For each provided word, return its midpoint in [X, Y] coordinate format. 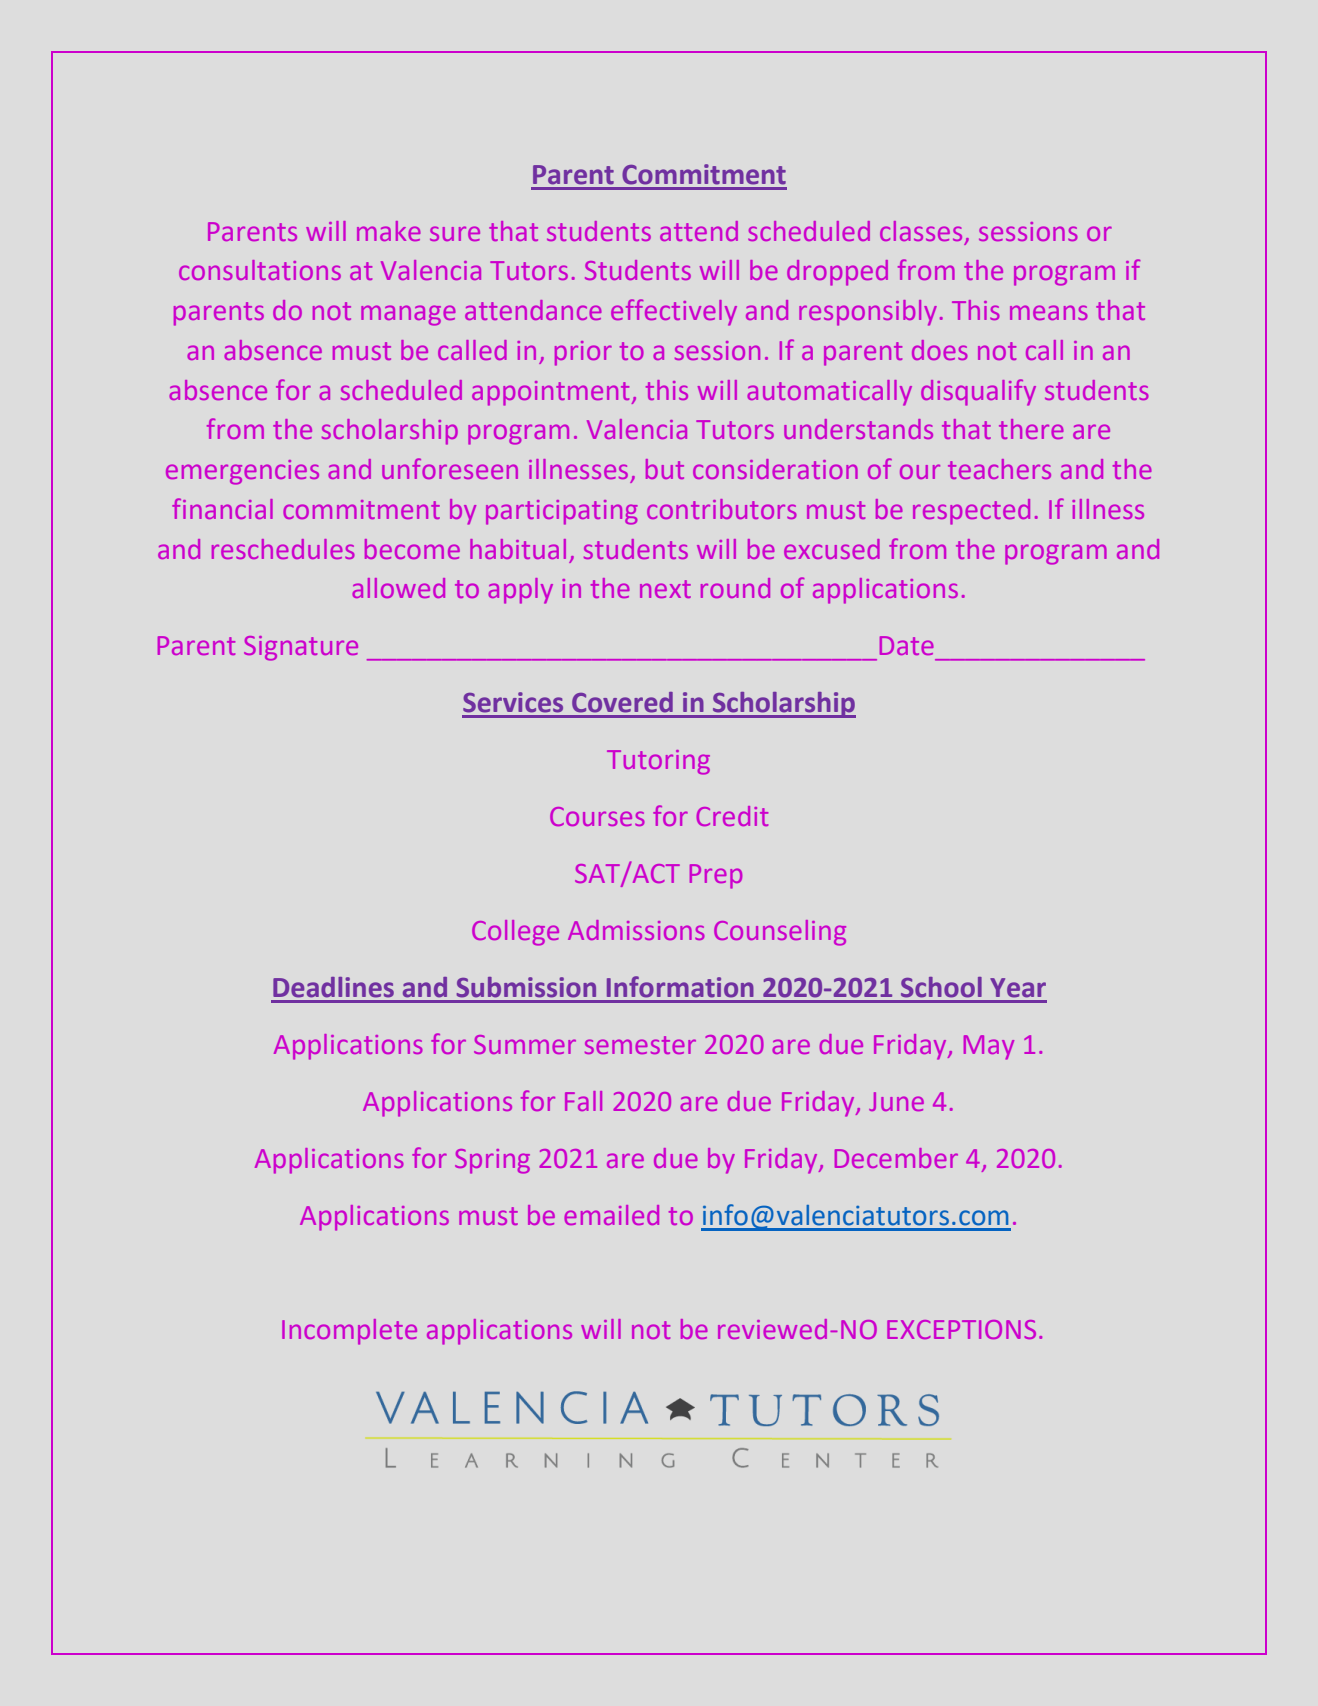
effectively [674, 312]
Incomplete [349, 1332]
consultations [260, 270]
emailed [611, 1215]
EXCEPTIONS [961, 1329]
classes [921, 231]
